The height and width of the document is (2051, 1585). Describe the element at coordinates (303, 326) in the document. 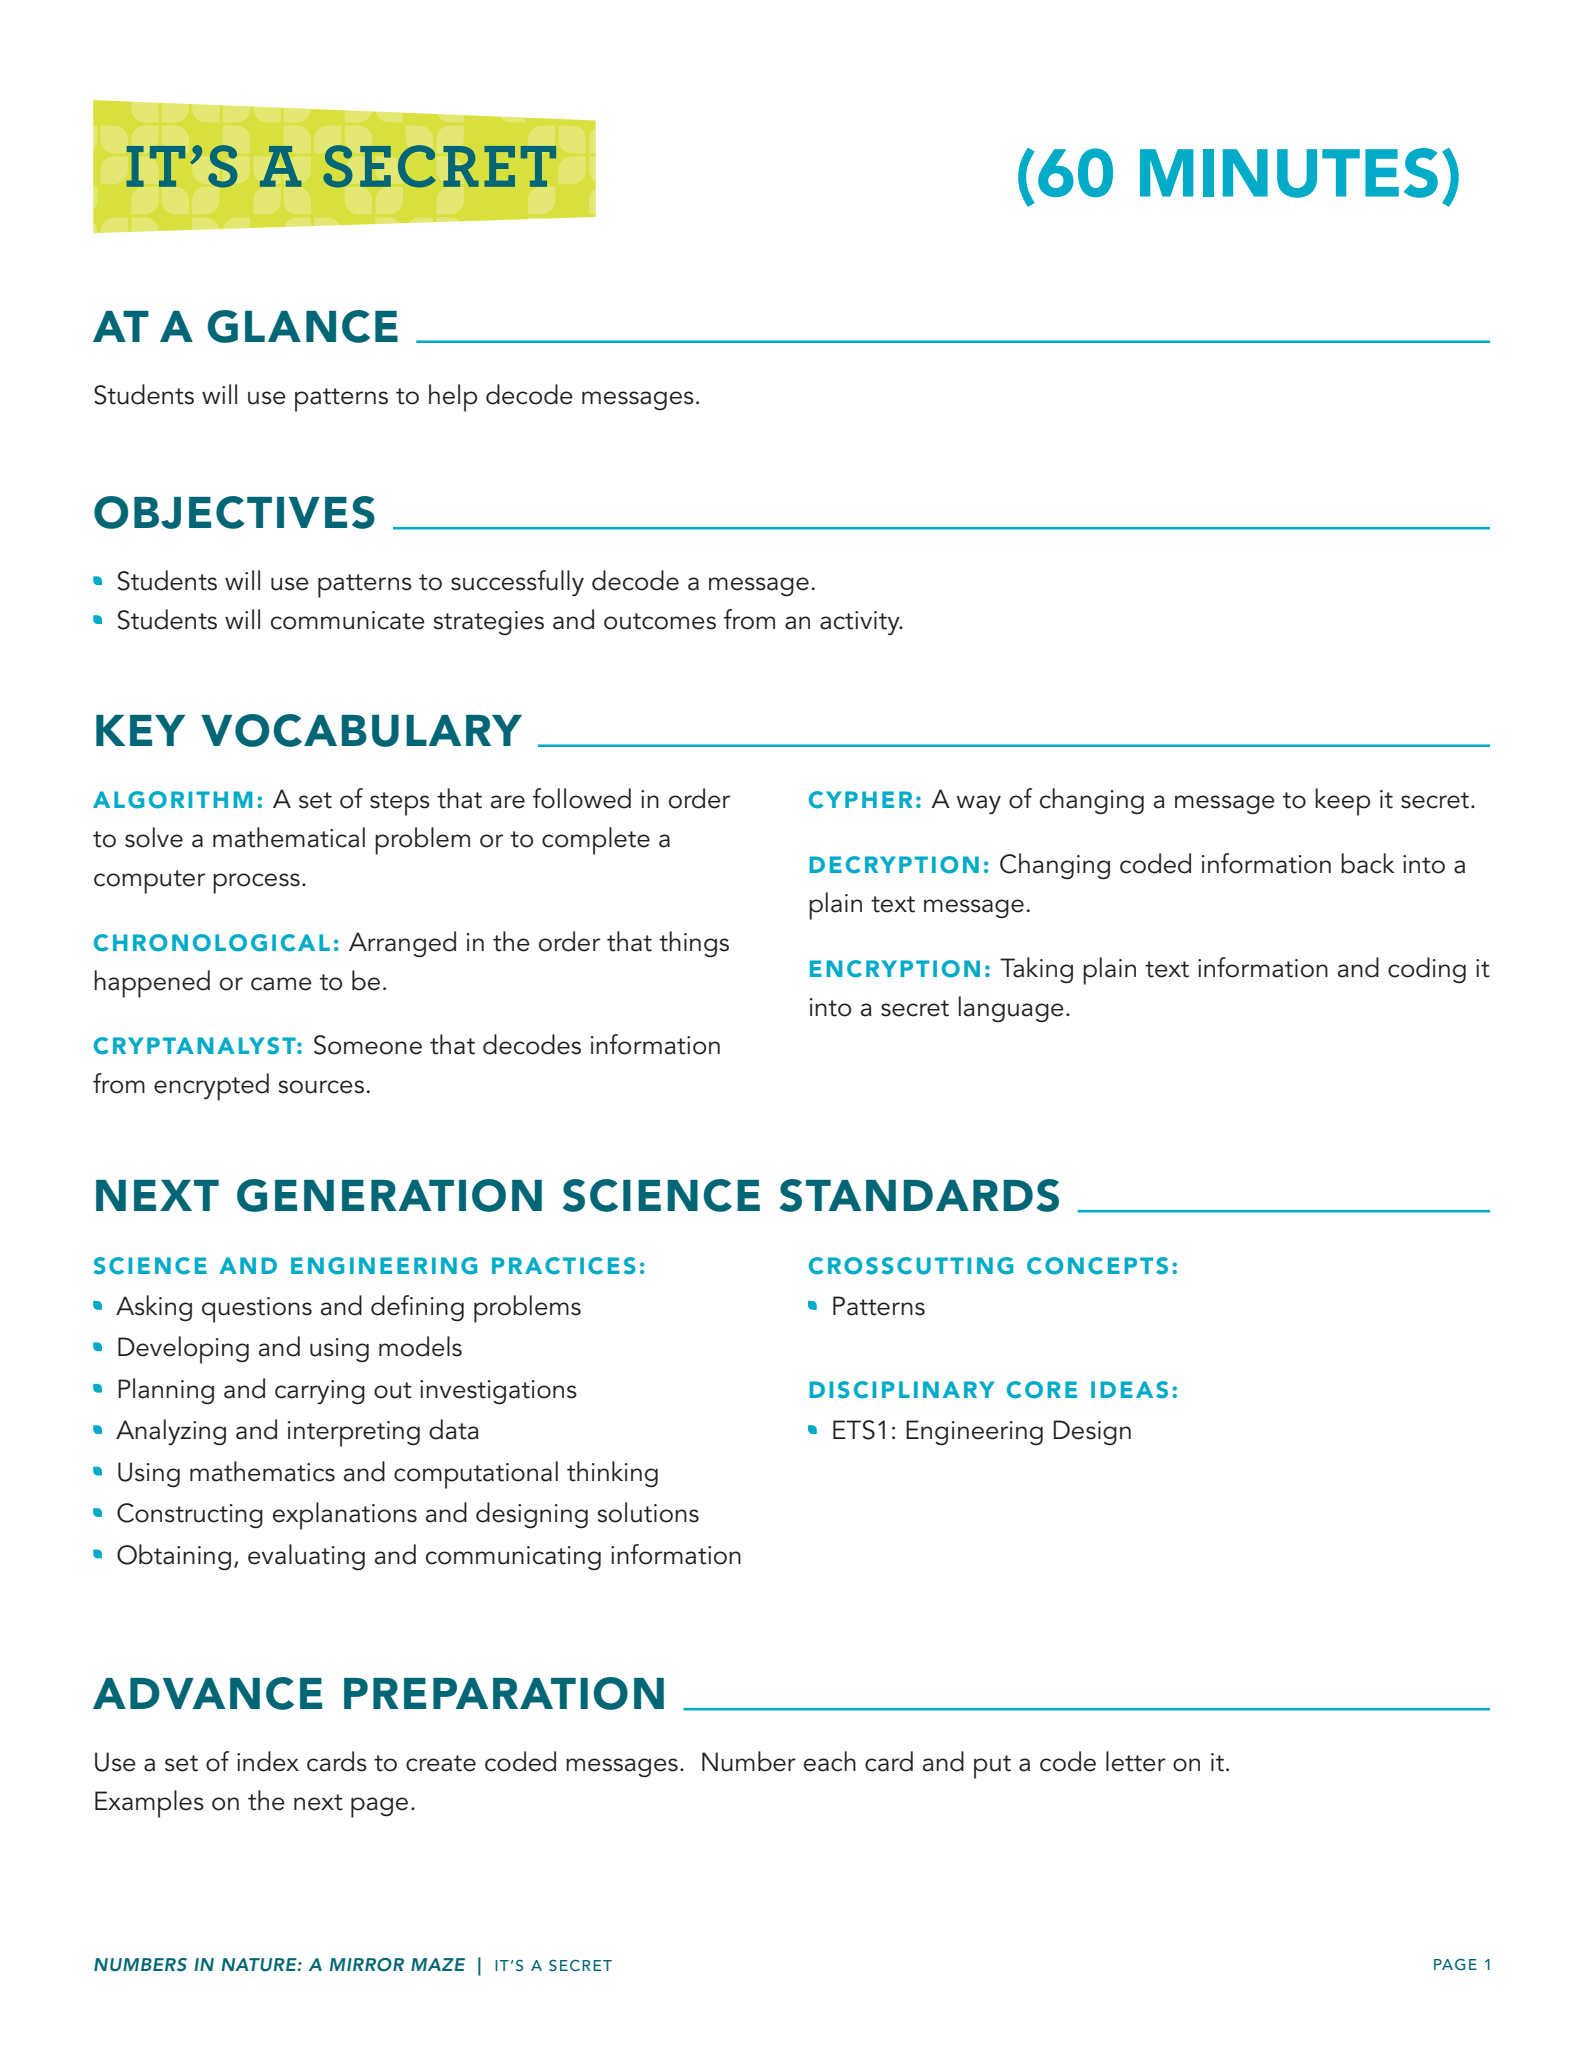

I see `GLANCE` at that location.
